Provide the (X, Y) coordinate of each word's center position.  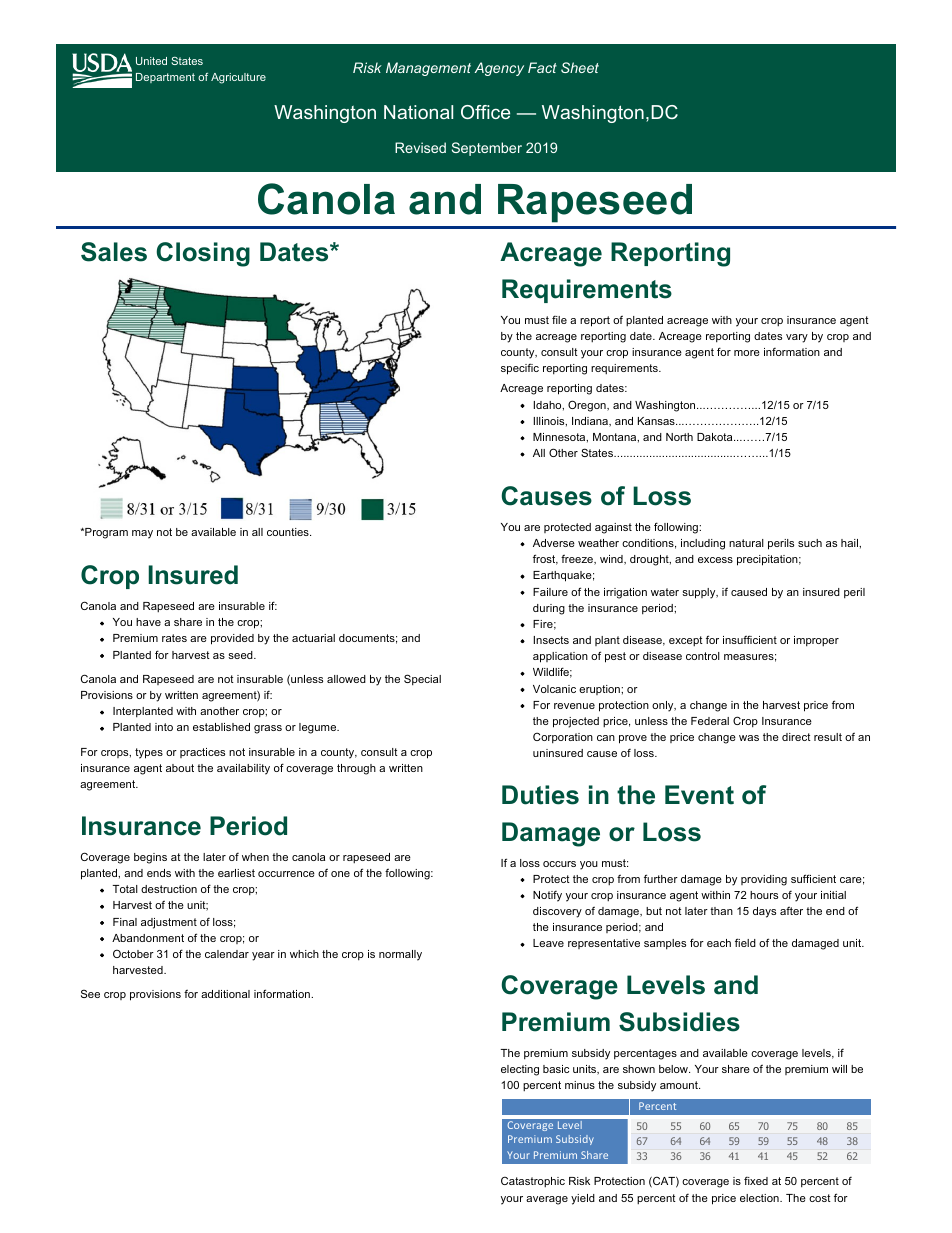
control (703, 656)
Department (165, 78)
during (549, 609)
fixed (756, 1180)
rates (174, 638)
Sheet (580, 67)
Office (485, 112)
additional (225, 994)
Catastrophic (533, 1181)
